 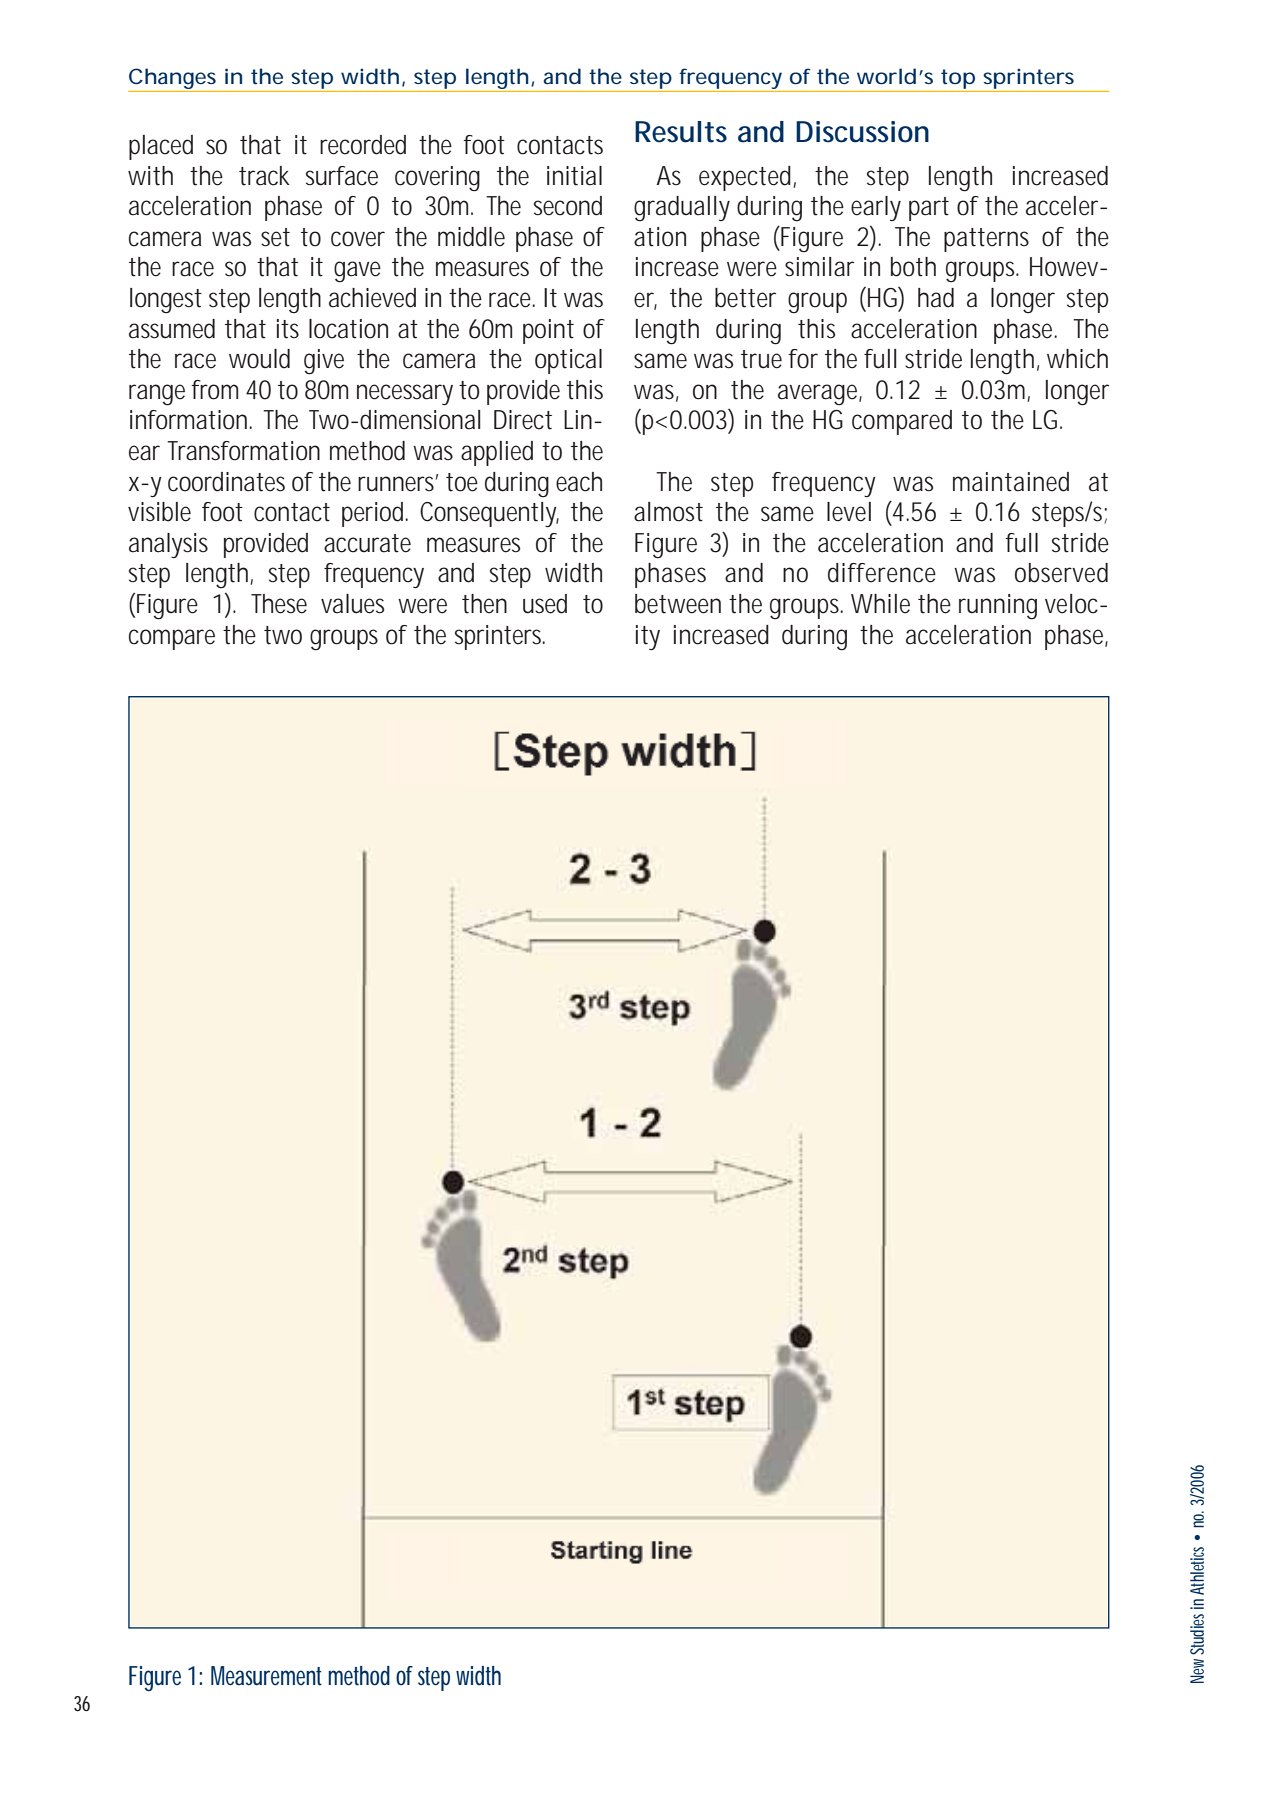 What do you see at coordinates (172, 78) in the document?
I see `Changes` at bounding box center [172, 78].
